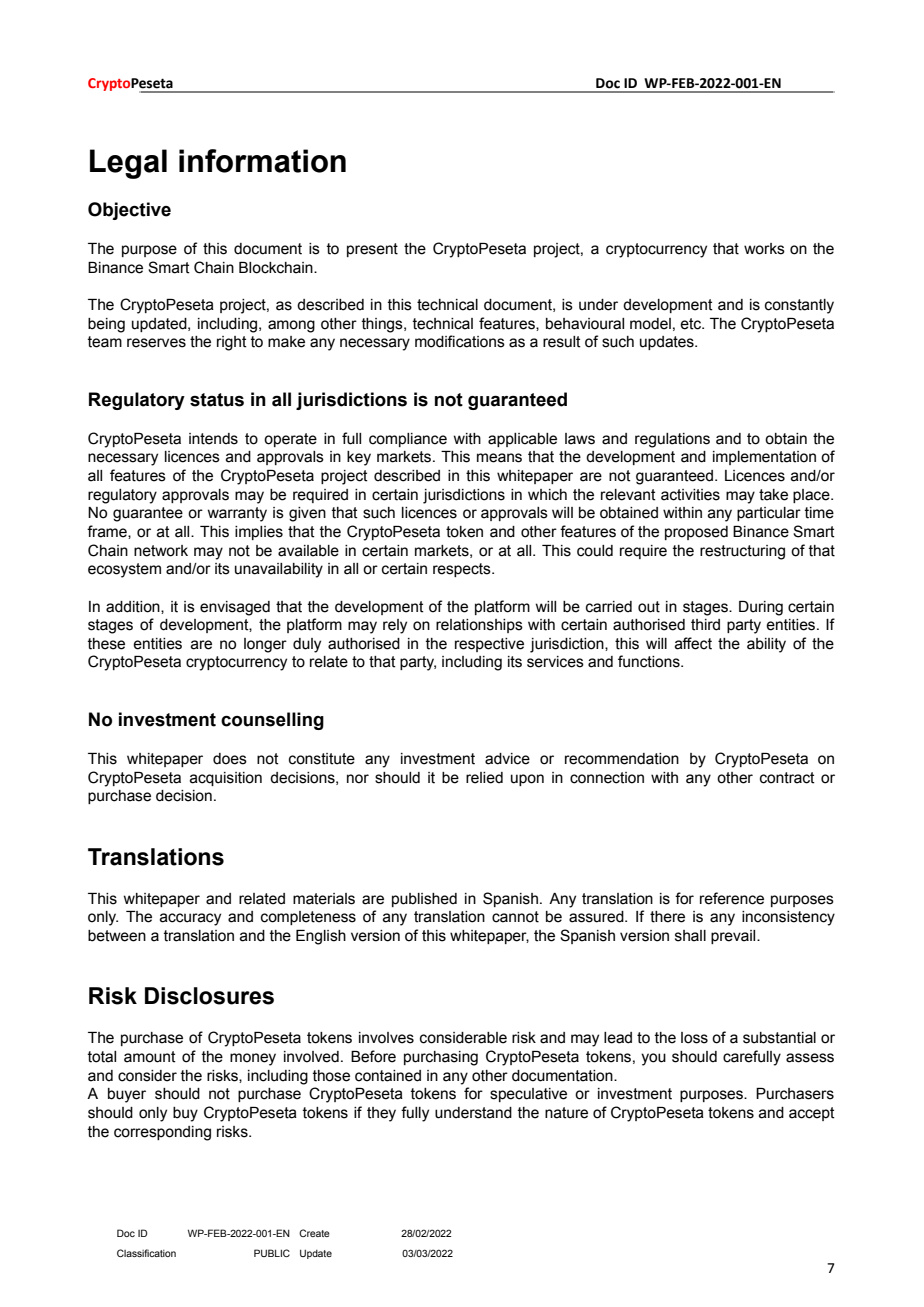 The width and height of the screenshot is (924, 1307). What do you see at coordinates (129, 211) in the screenshot?
I see `Objective` at bounding box center [129, 211].
